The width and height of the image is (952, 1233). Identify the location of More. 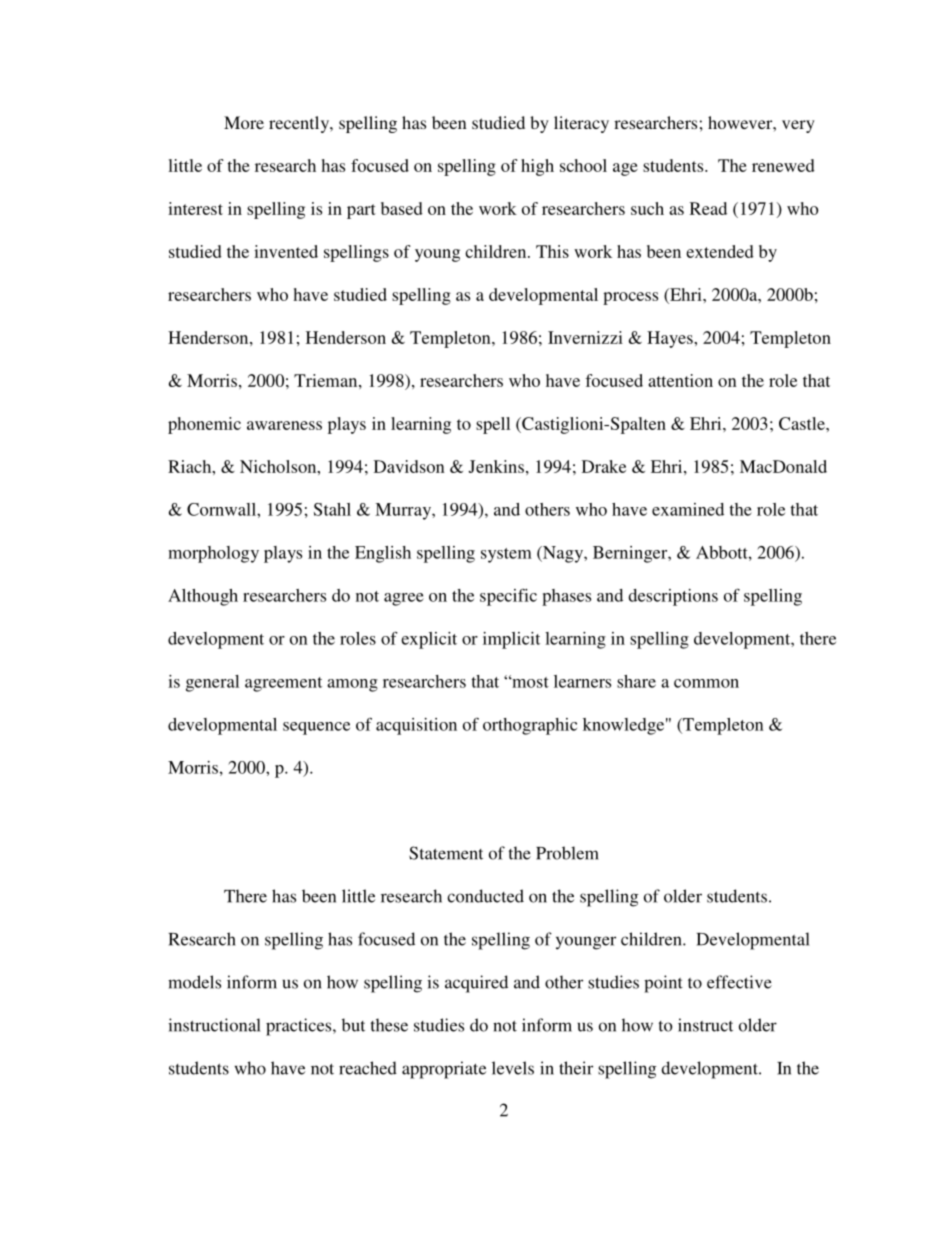
(244, 122).
